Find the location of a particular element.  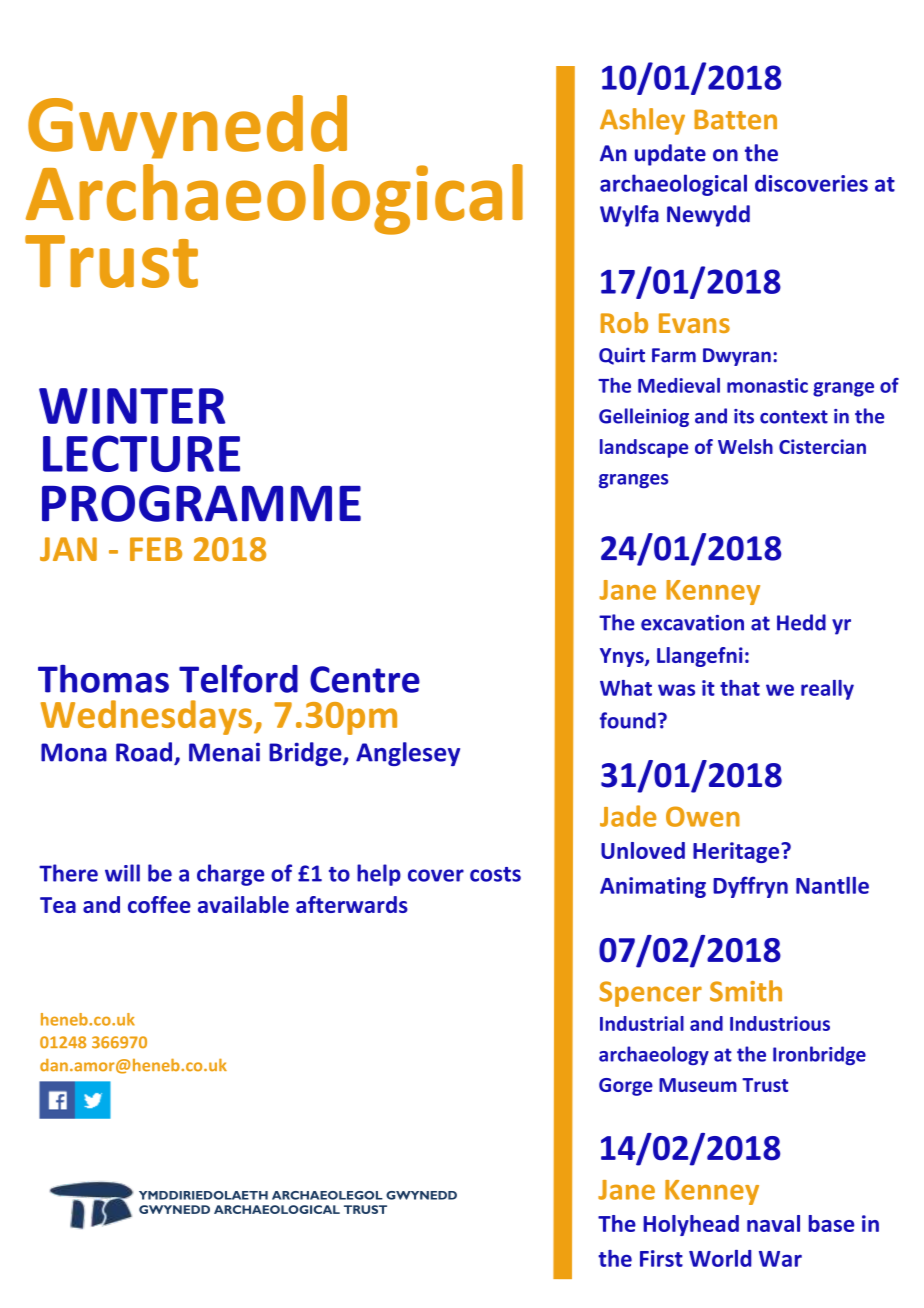

First is located at coordinates (661, 1258).
